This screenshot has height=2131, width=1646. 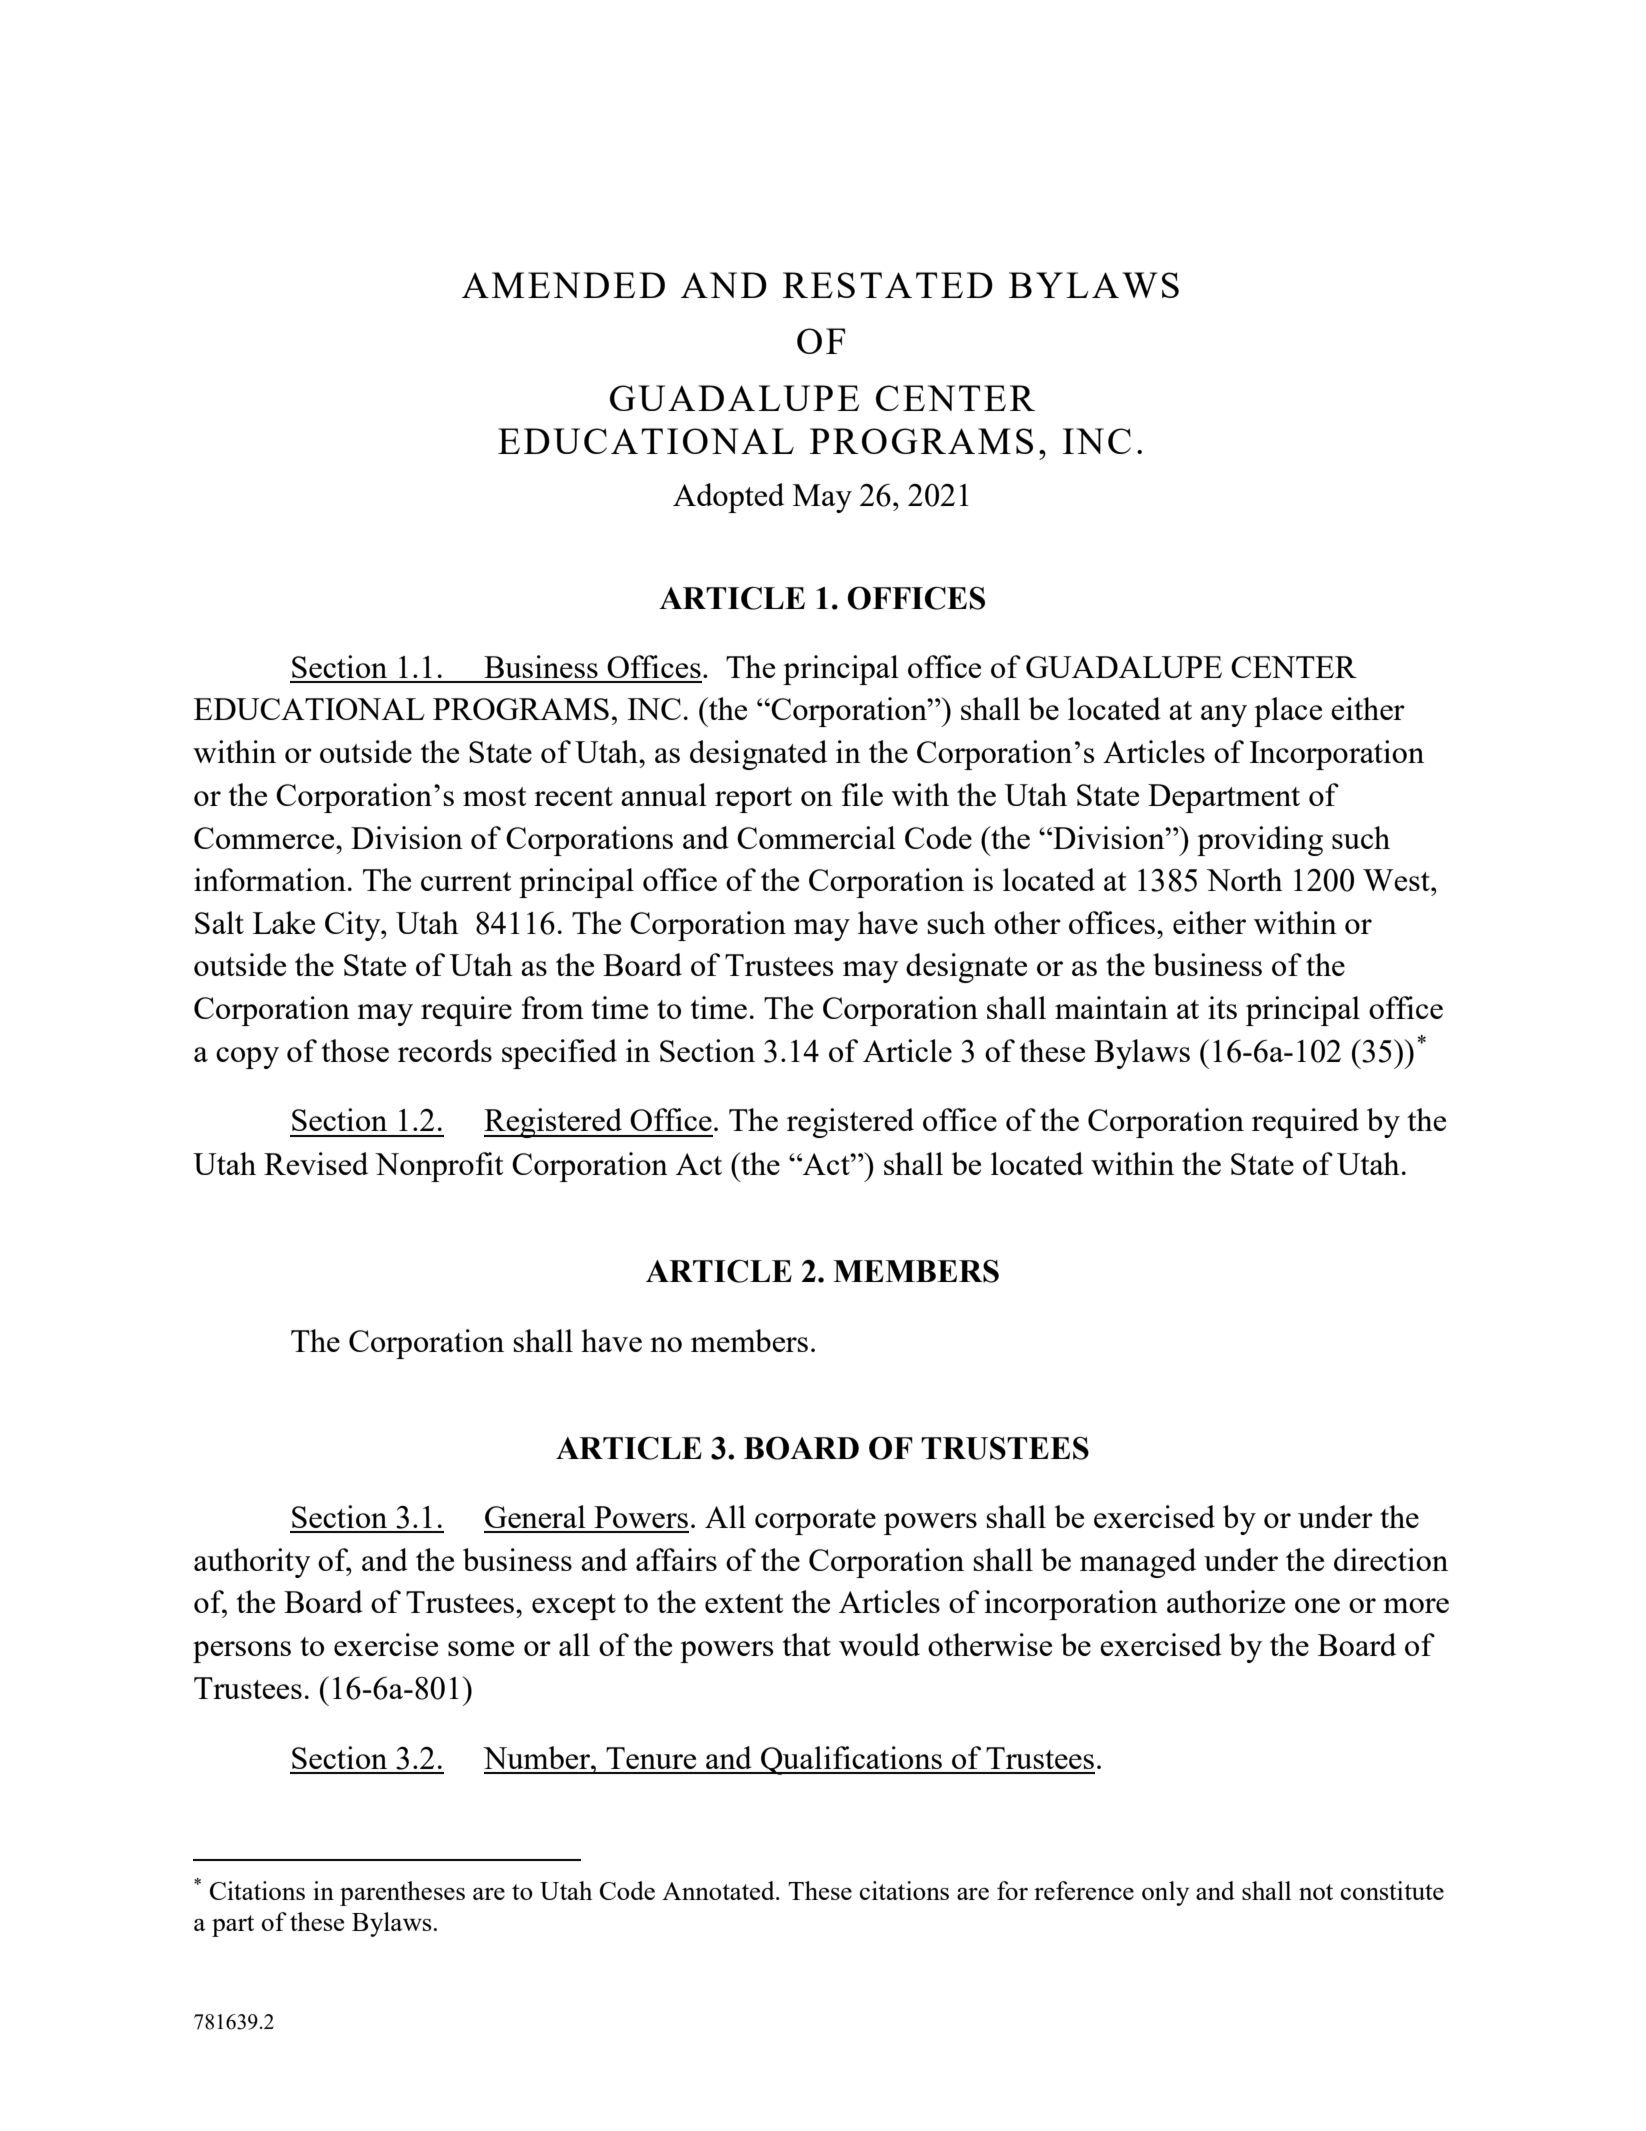 I want to click on Annotated, so click(x=719, y=1890).
